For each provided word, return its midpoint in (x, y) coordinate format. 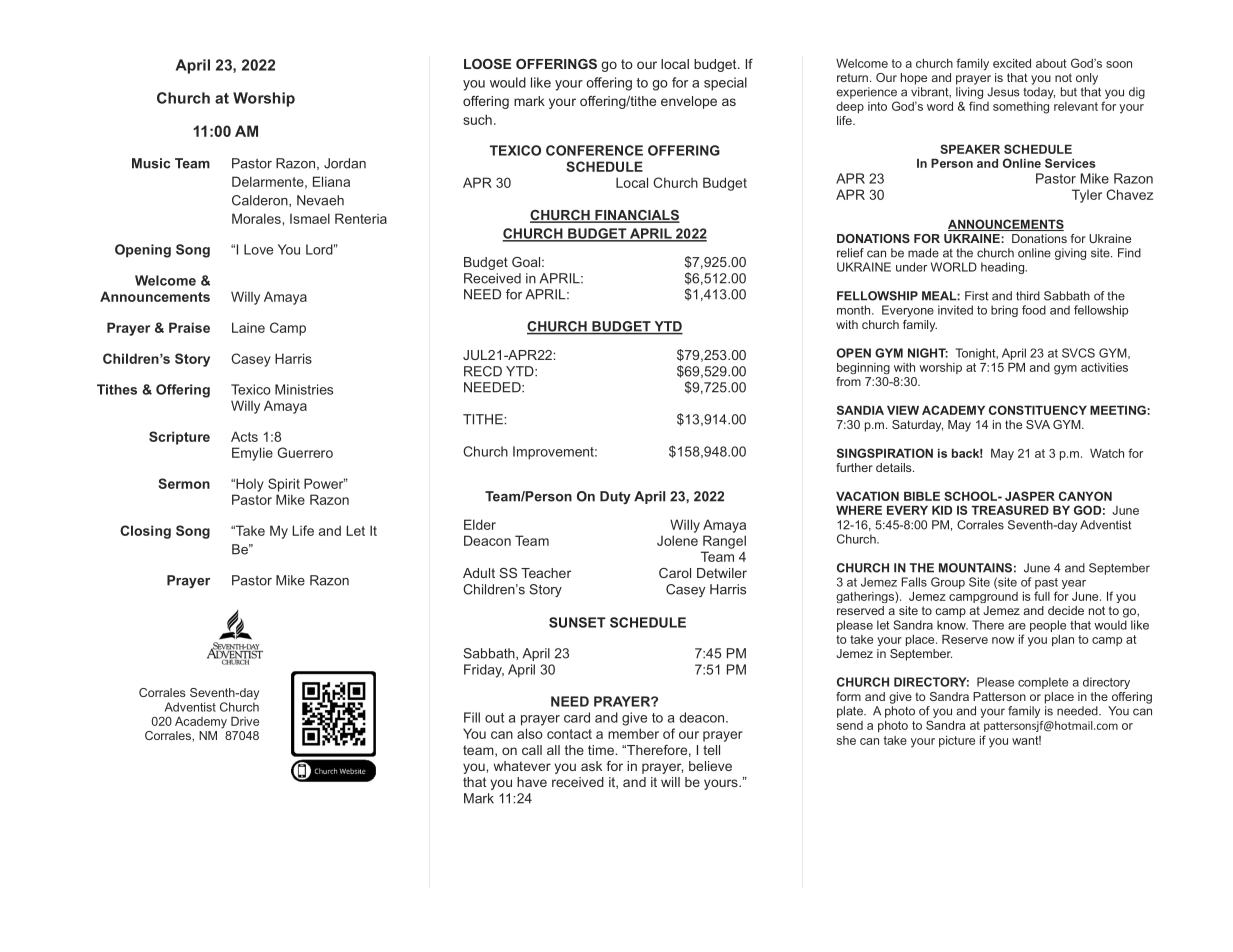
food (1034, 310)
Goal (526, 262)
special (725, 84)
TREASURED (1010, 510)
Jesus (1003, 92)
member (633, 733)
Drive (245, 721)
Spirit (284, 485)
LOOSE (487, 64)
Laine (248, 327)
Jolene (677, 540)
